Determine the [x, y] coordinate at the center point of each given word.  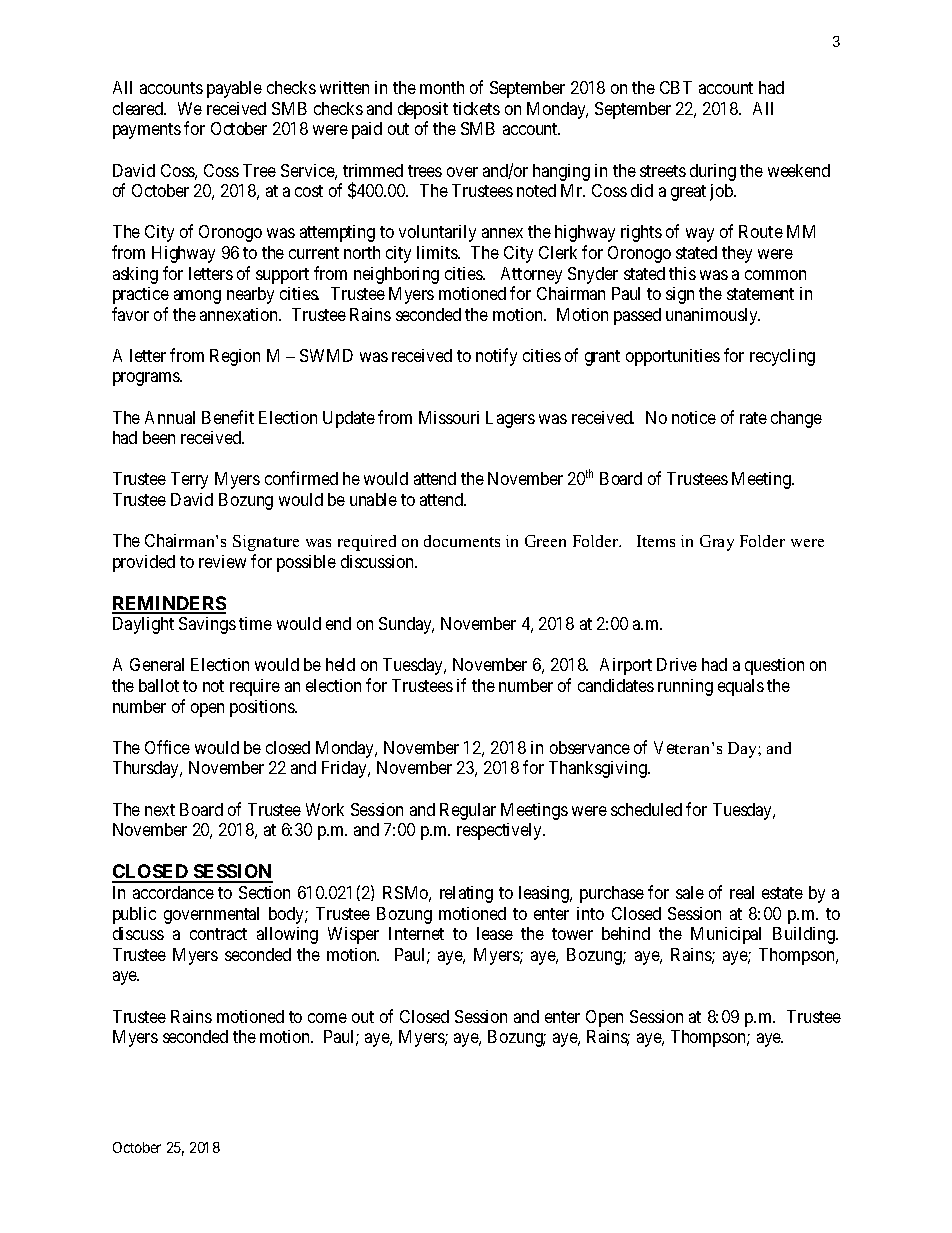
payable [234, 89]
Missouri [449, 417]
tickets [476, 108]
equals [741, 687]
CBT [676, 87]
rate [753, 418]
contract [218, 934]
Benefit [228, 417]
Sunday [406, 625]
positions [263, 708]
